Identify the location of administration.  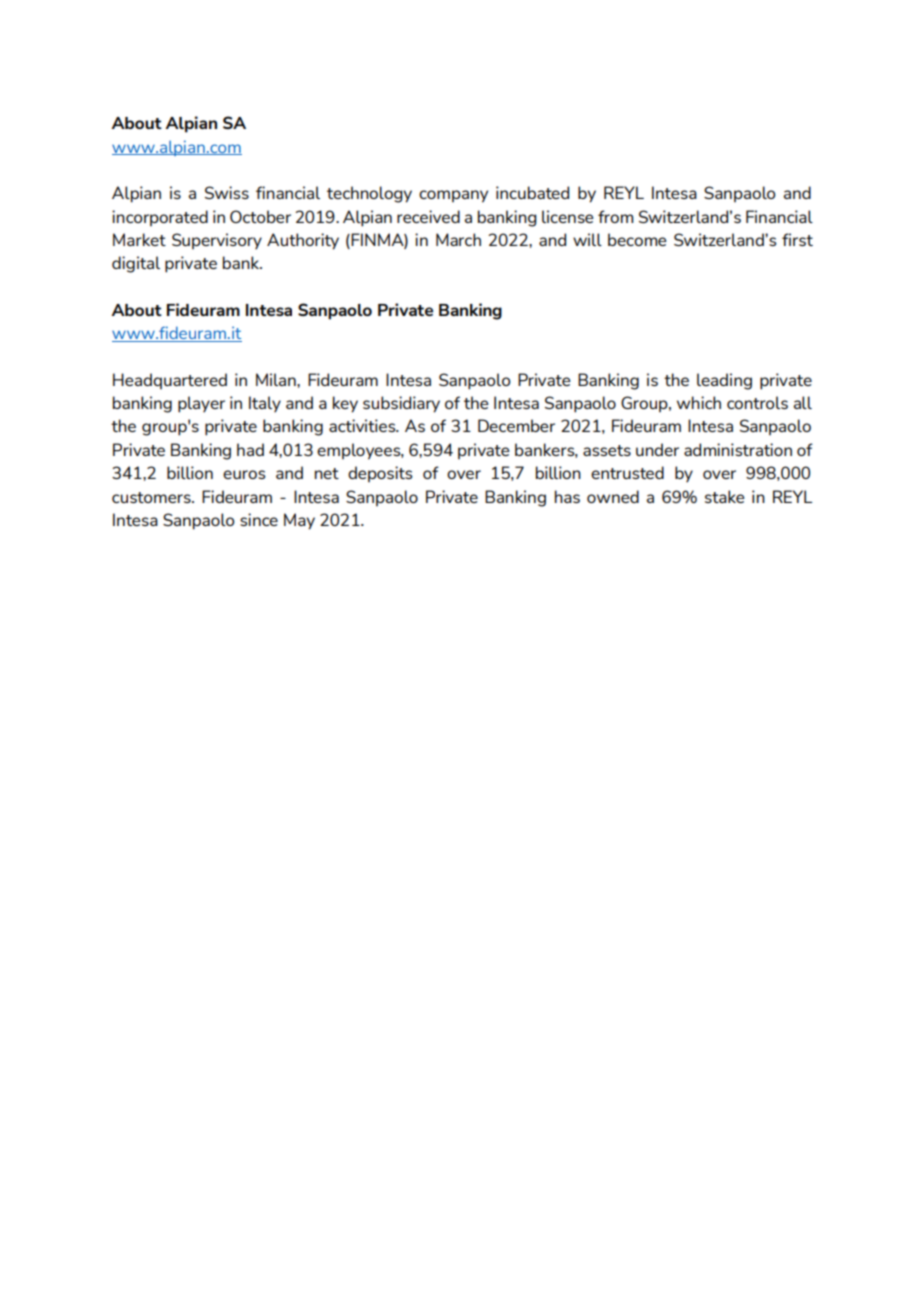
(738, 449).
